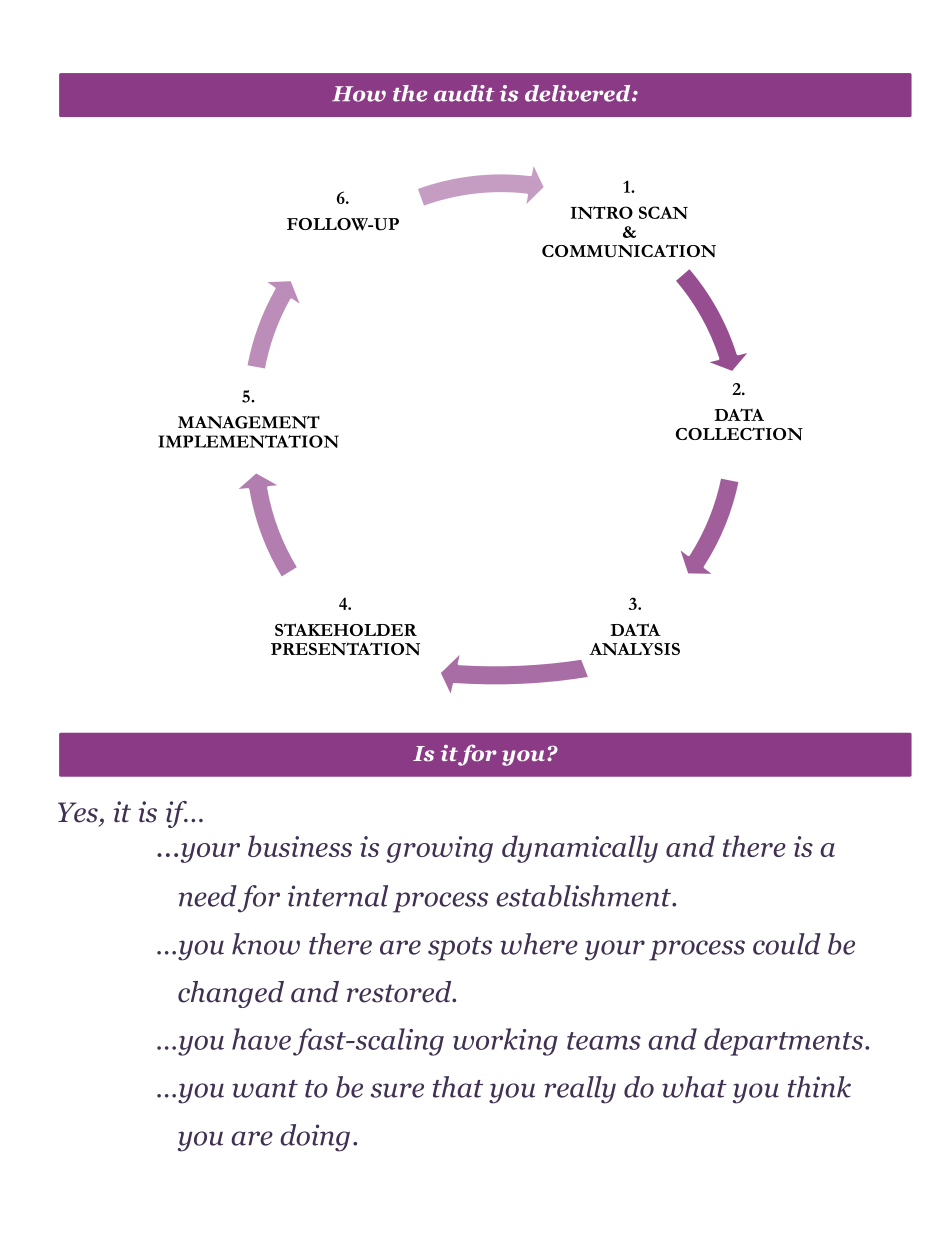 This page has width=952, height=1233. I want to click on audit, so click(464, 93).
